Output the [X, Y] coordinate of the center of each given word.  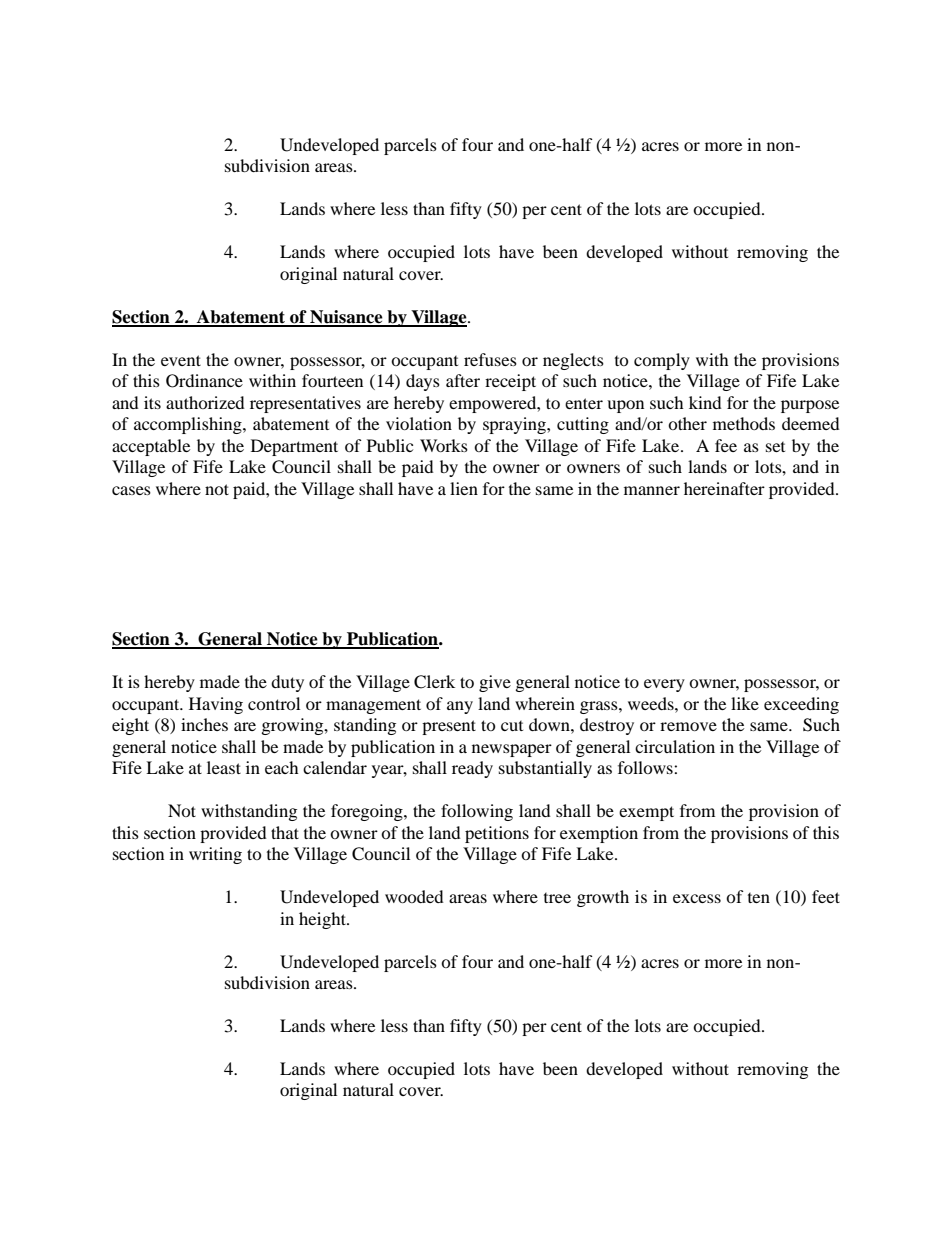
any [460, 707]
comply [662, 361]
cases [131, 490]
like [745, 703]
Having [216, 705]
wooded [414, 896]
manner [652, 490]
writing [215, 855]
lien [464, 488]
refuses [490, 359]
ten [759, 898]
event [181, 360]
